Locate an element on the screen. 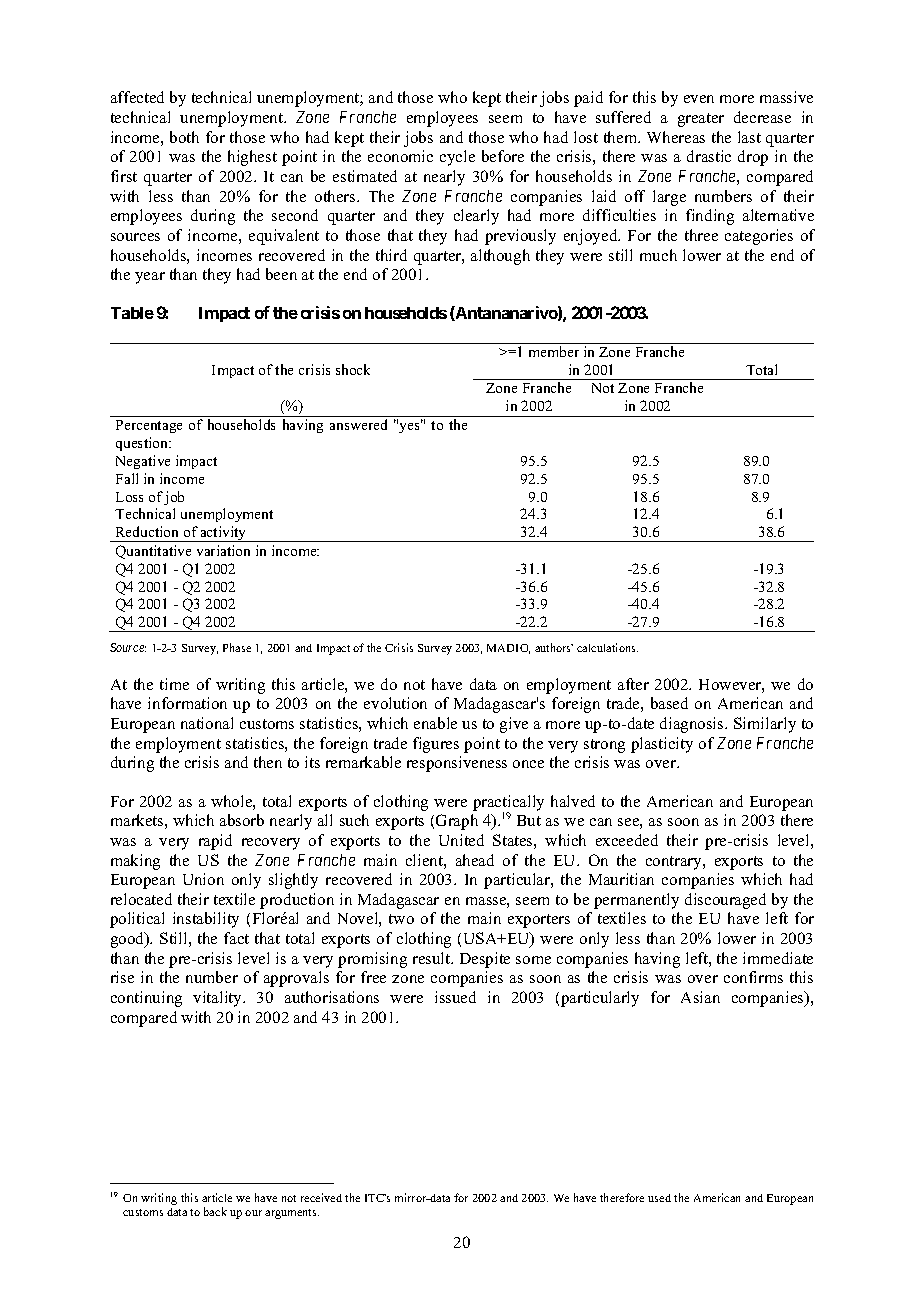  greater is located at coordinates (701, 120).
